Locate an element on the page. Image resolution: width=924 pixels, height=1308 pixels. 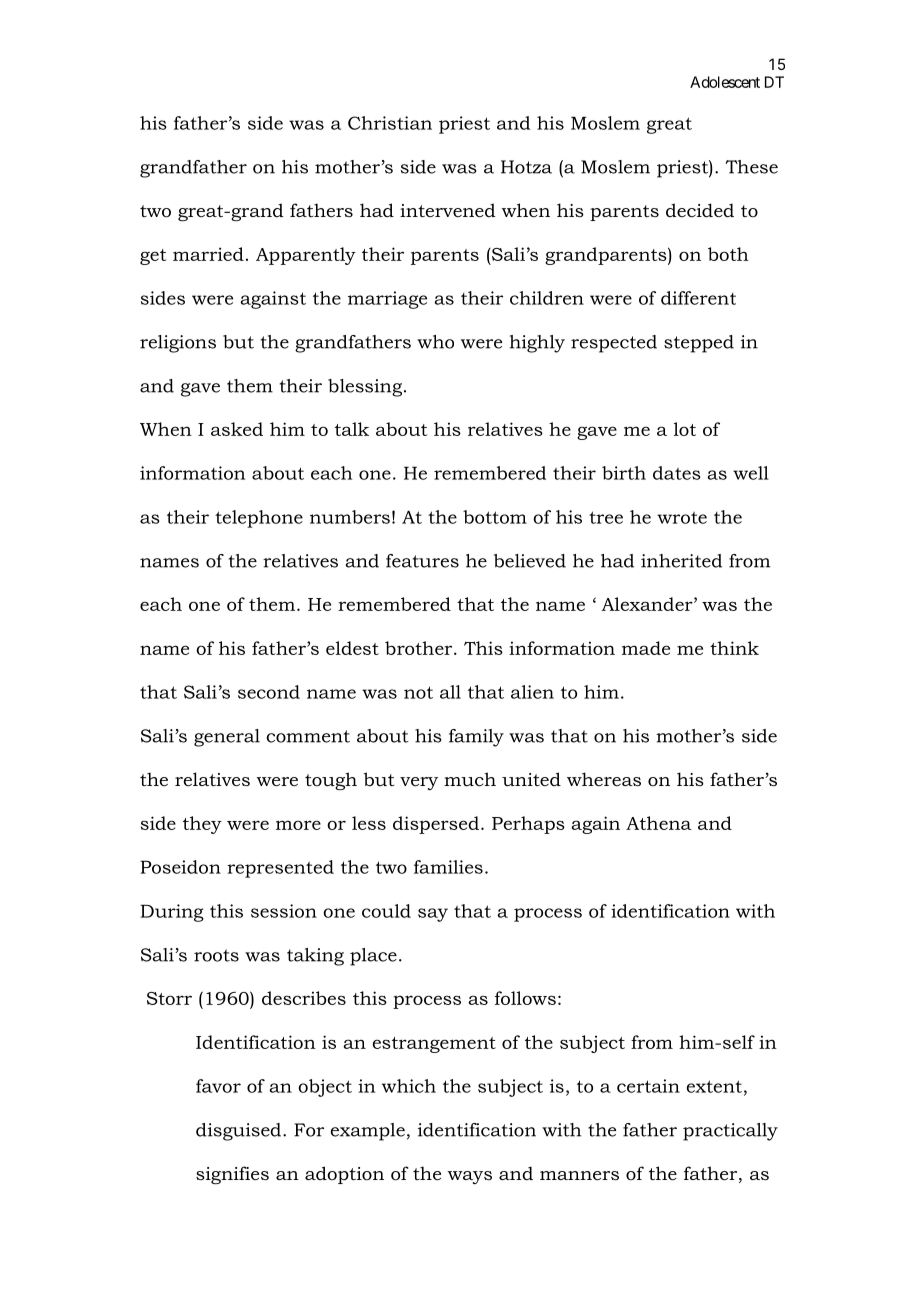
asked is located at coordinates (237, 429).
